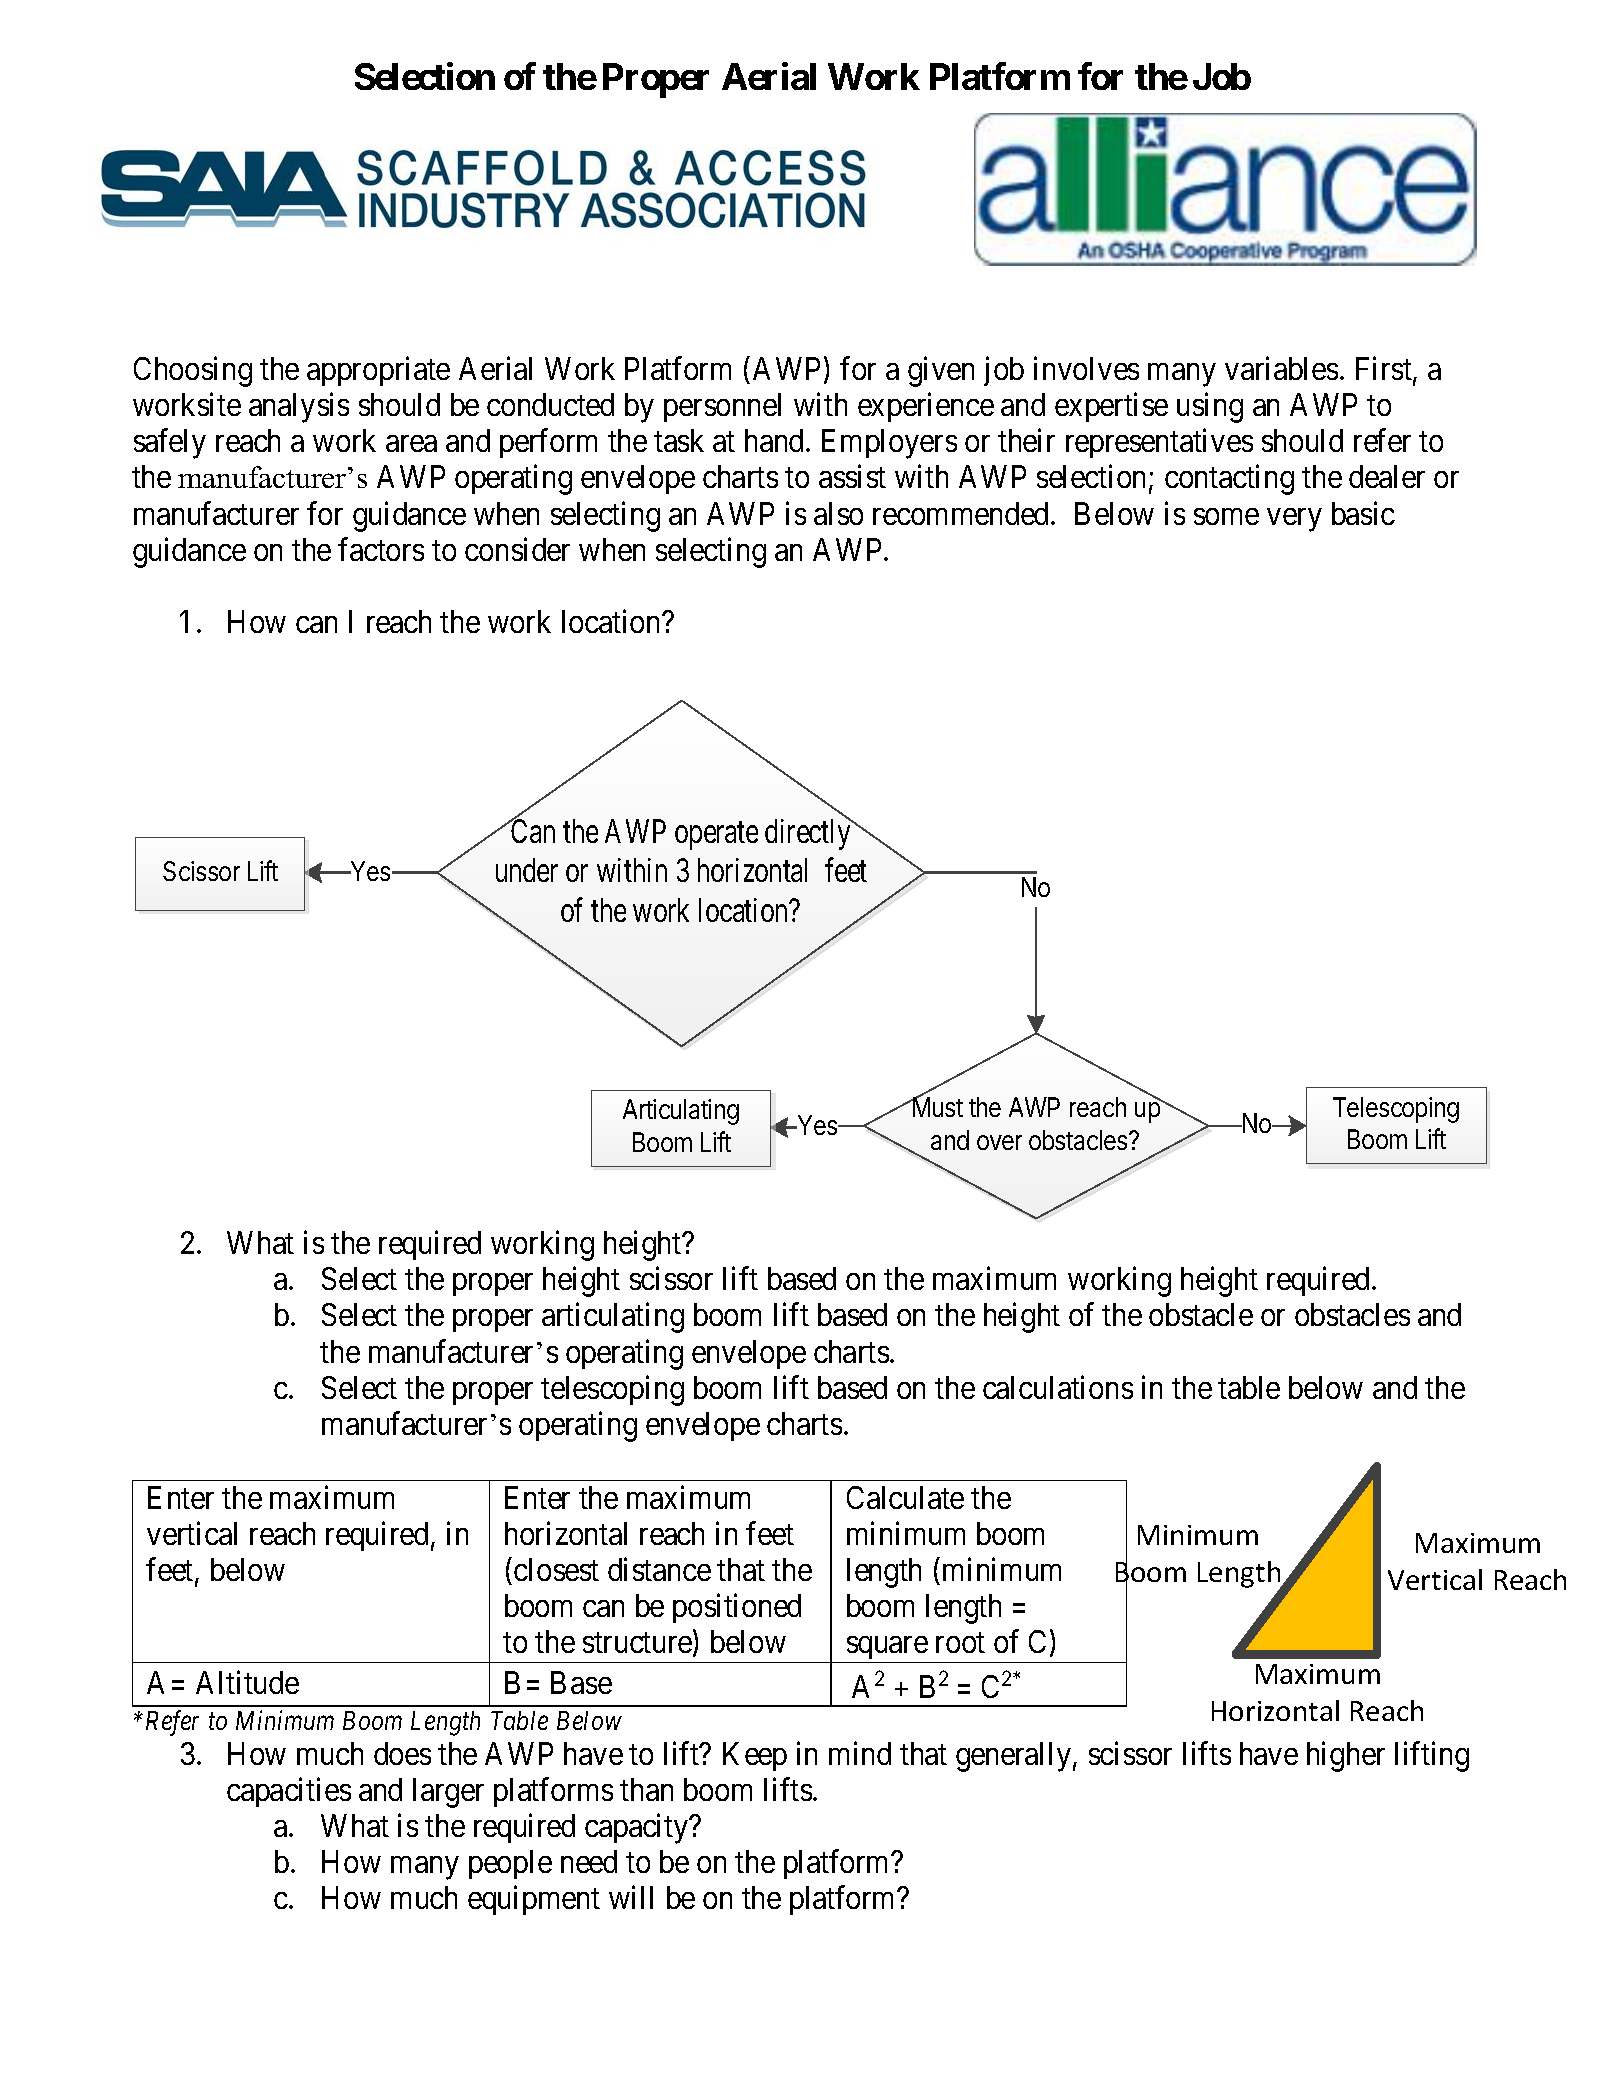 This image has width=1604, height=2076. What do you see at coordinates (1210, 408) in the image?
I see `using` at bounding box center [1210, 408].
